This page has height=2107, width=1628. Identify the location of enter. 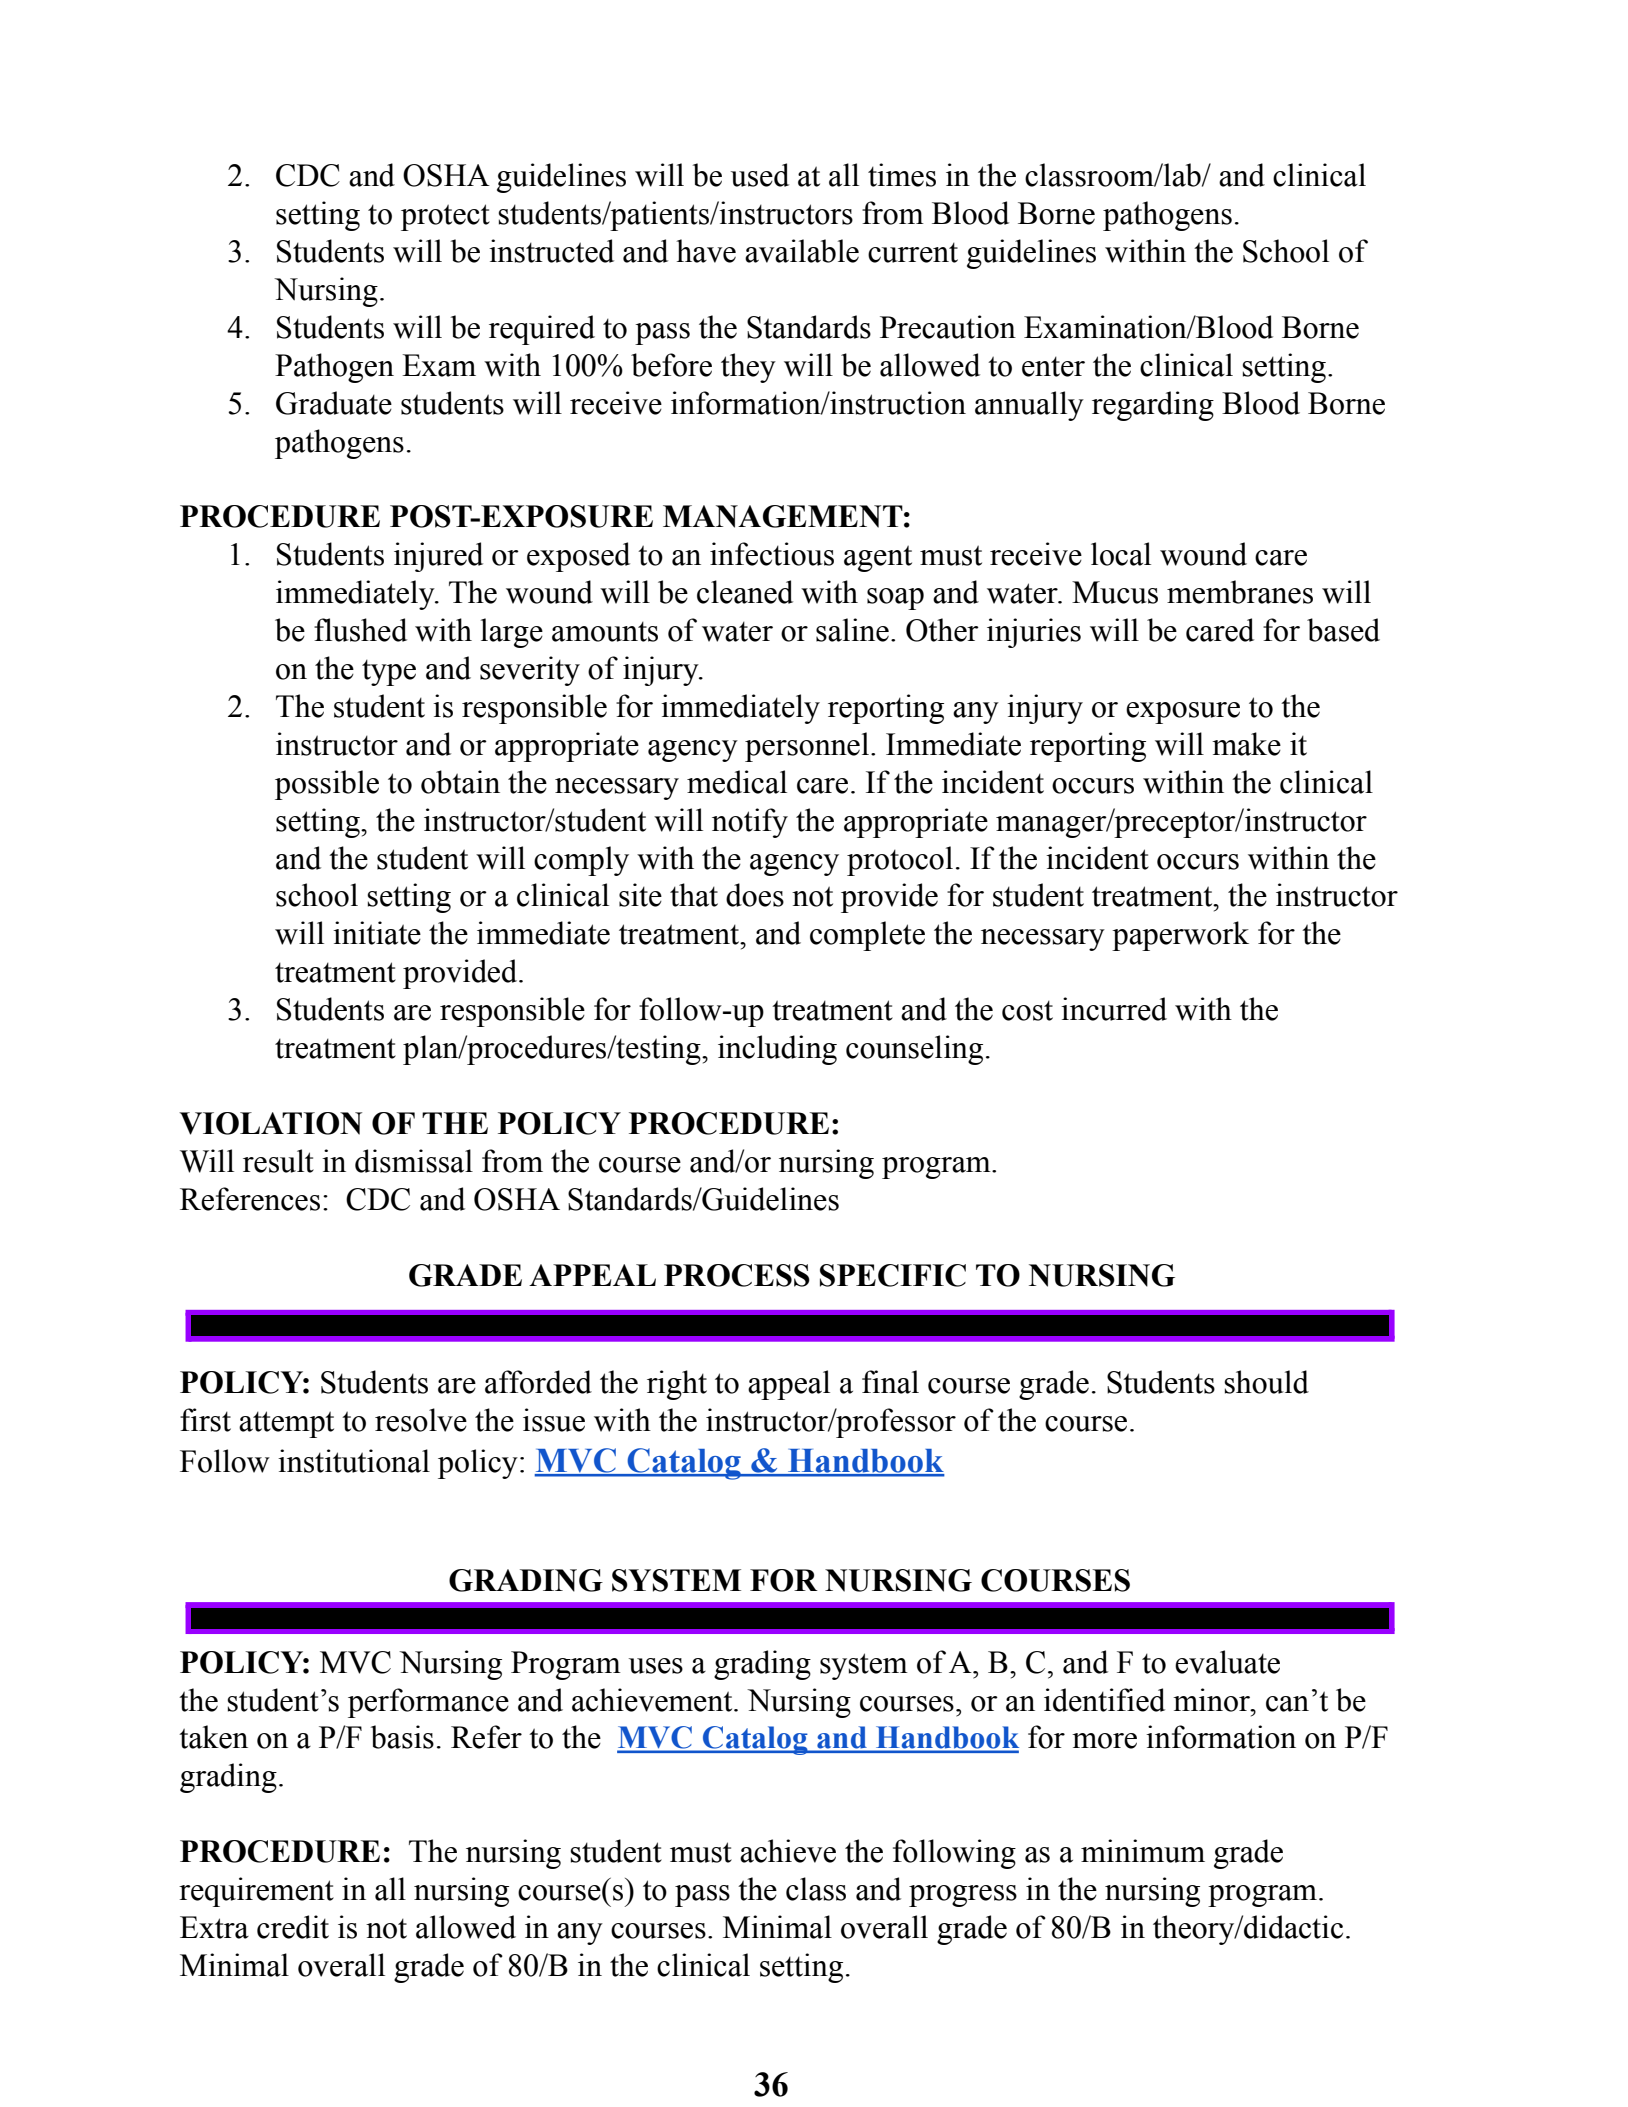
(1053, 367).
